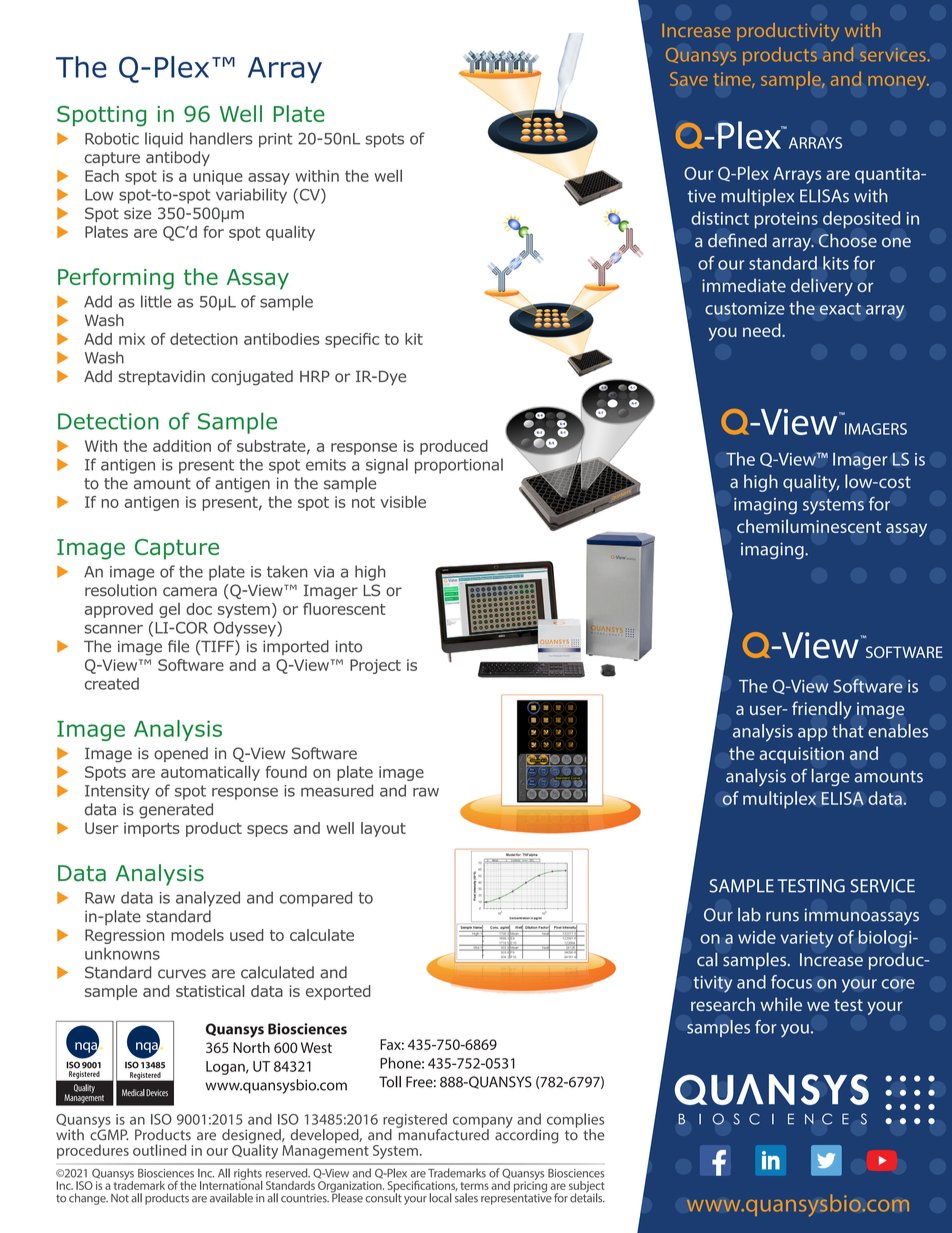 The width and height of the screenshot is (952, 1233). What do you see at coordinates (733, 80) in the screenshot?
I see `time` at bounding box center [733, 80].
